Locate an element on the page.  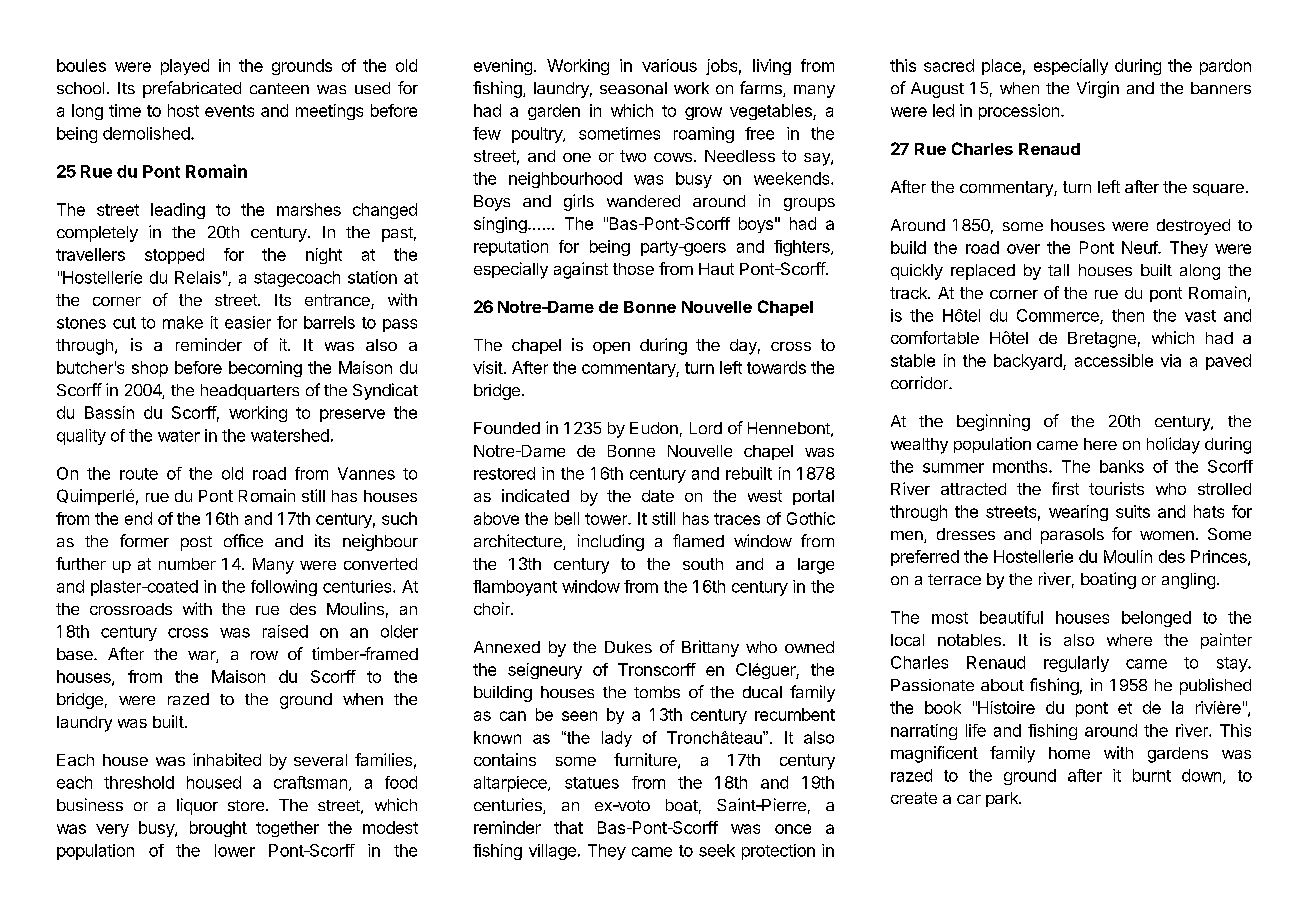
seasonal is located at coordinates (633, 88).
